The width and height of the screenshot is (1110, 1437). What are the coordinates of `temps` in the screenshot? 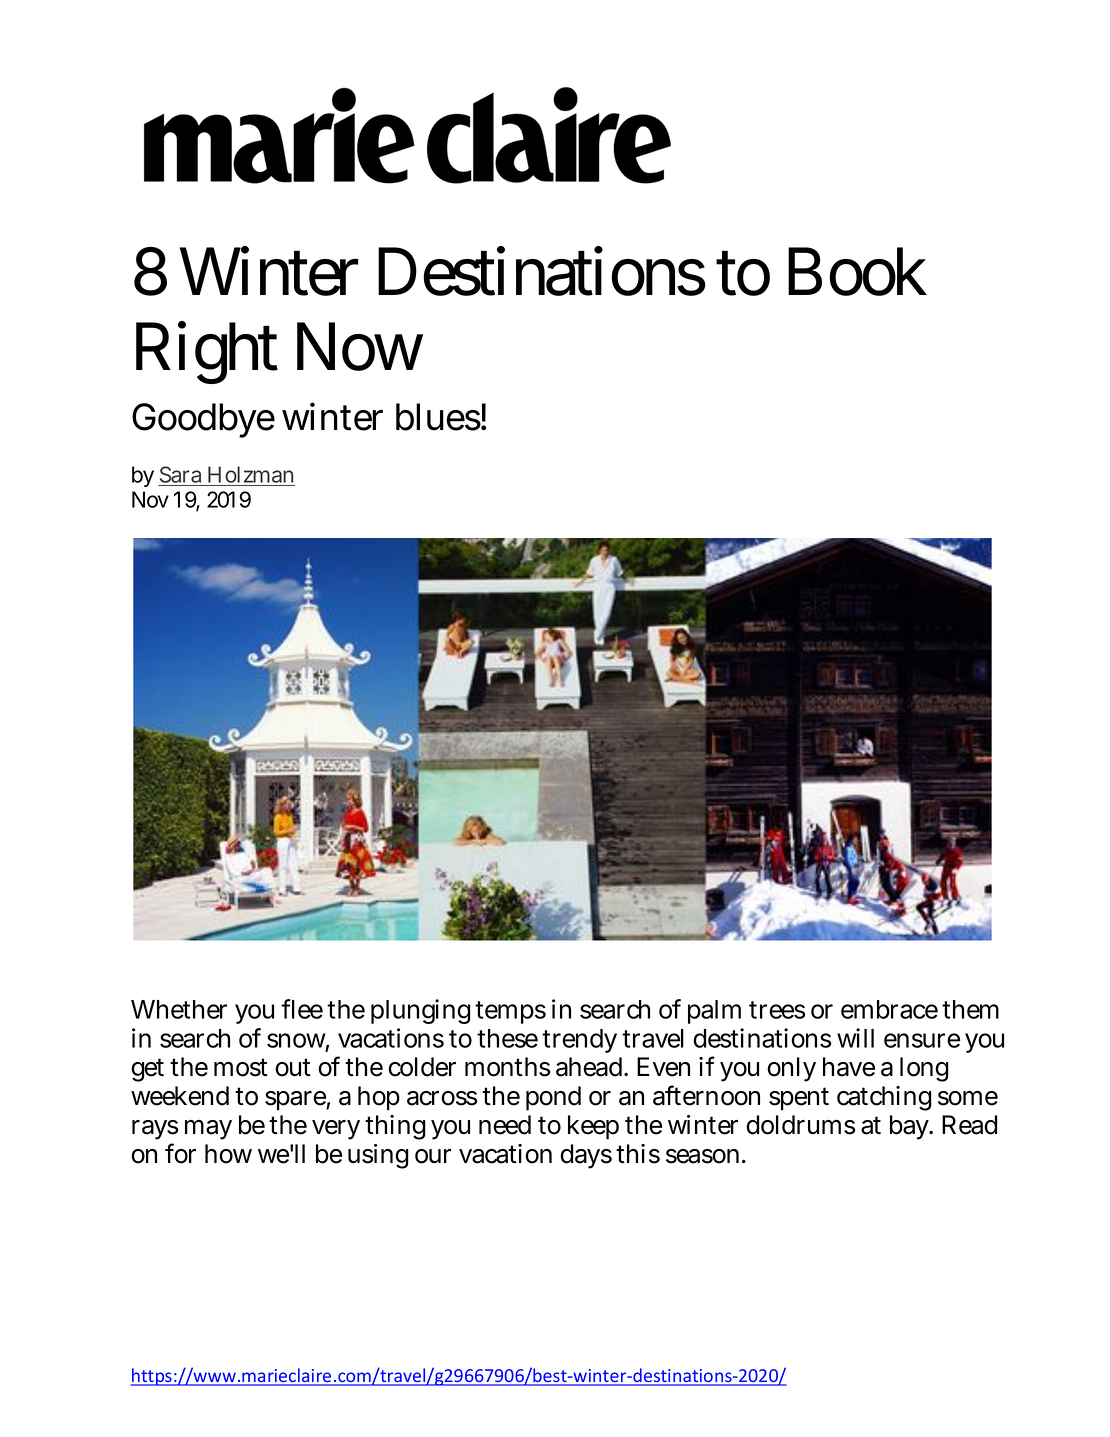 It's located at (510, 1012).
